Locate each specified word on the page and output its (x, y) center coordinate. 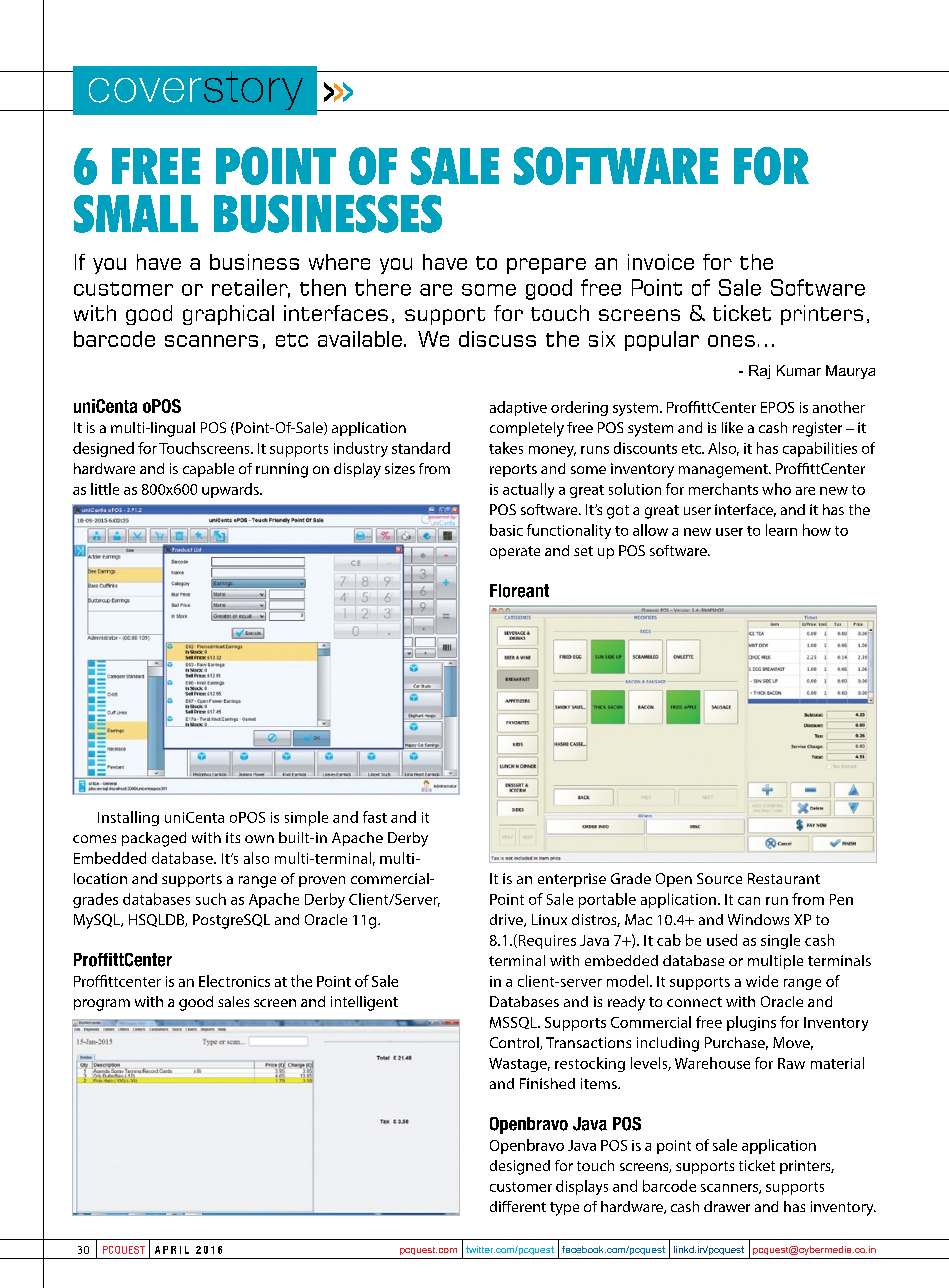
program (102, 1005)
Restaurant (784, 878)
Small (136, 214)
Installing (128, 818)
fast (375, 817)
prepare (546, 266)
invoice (661, 262)
